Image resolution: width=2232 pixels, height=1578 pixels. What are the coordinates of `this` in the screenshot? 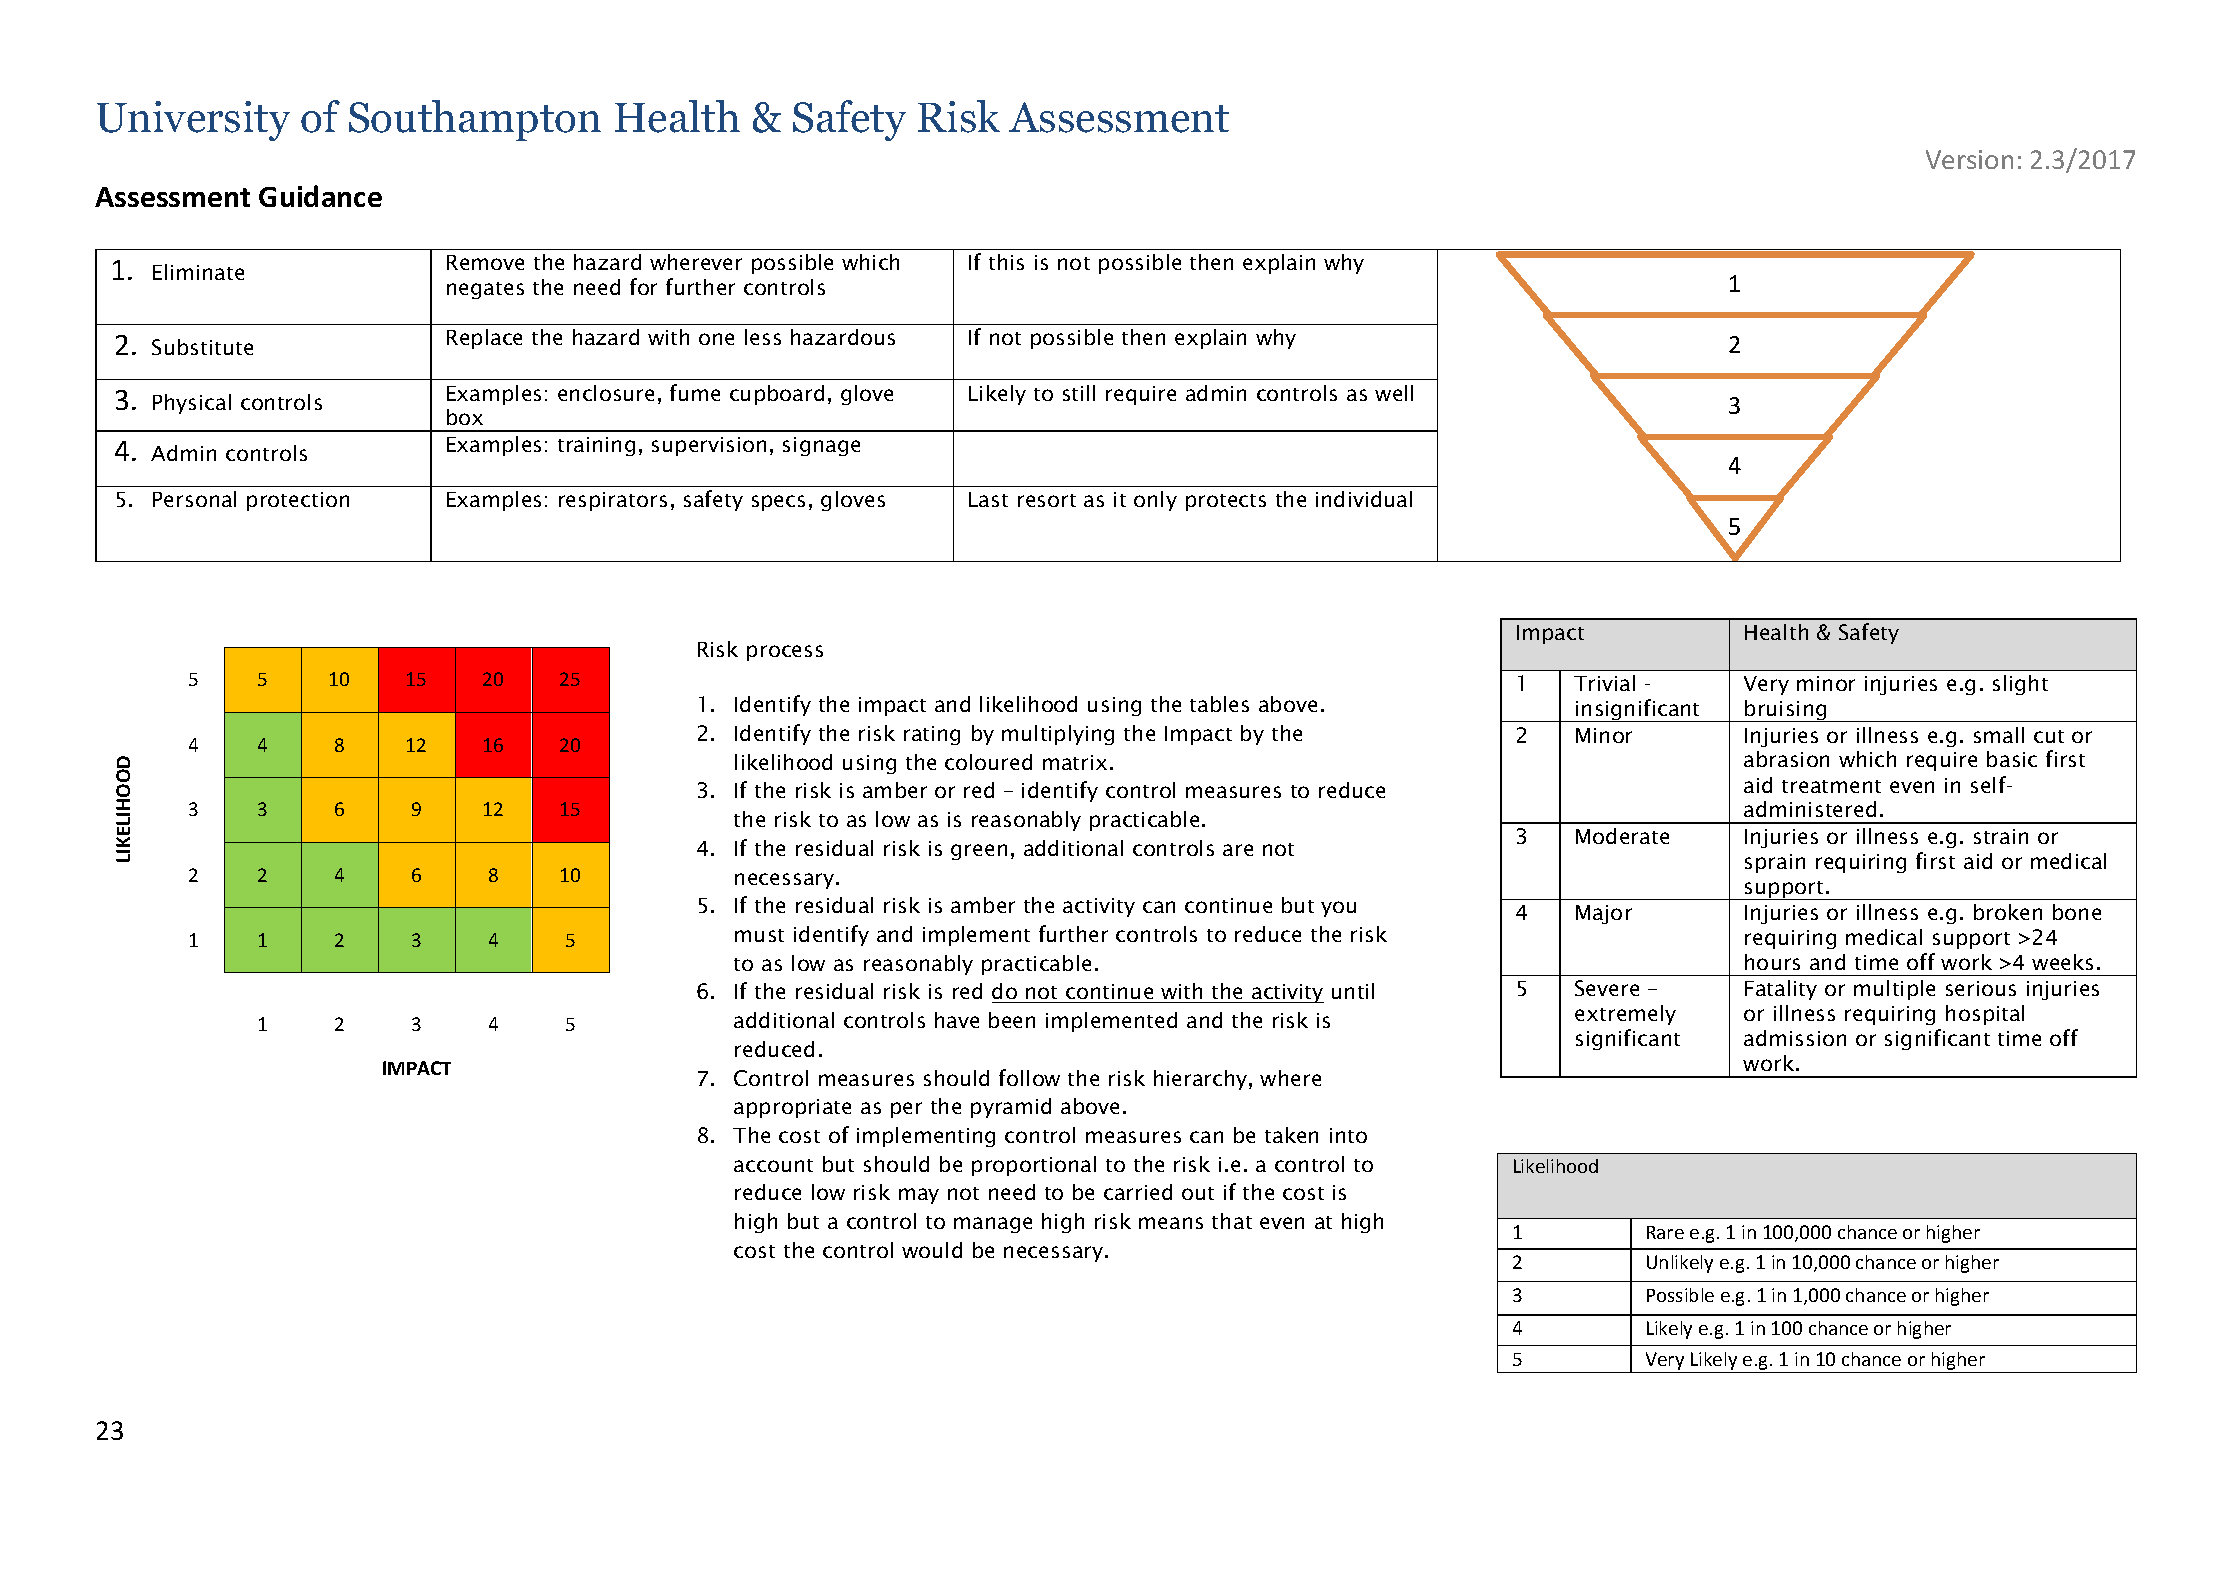 It's located at (1006, 262).
